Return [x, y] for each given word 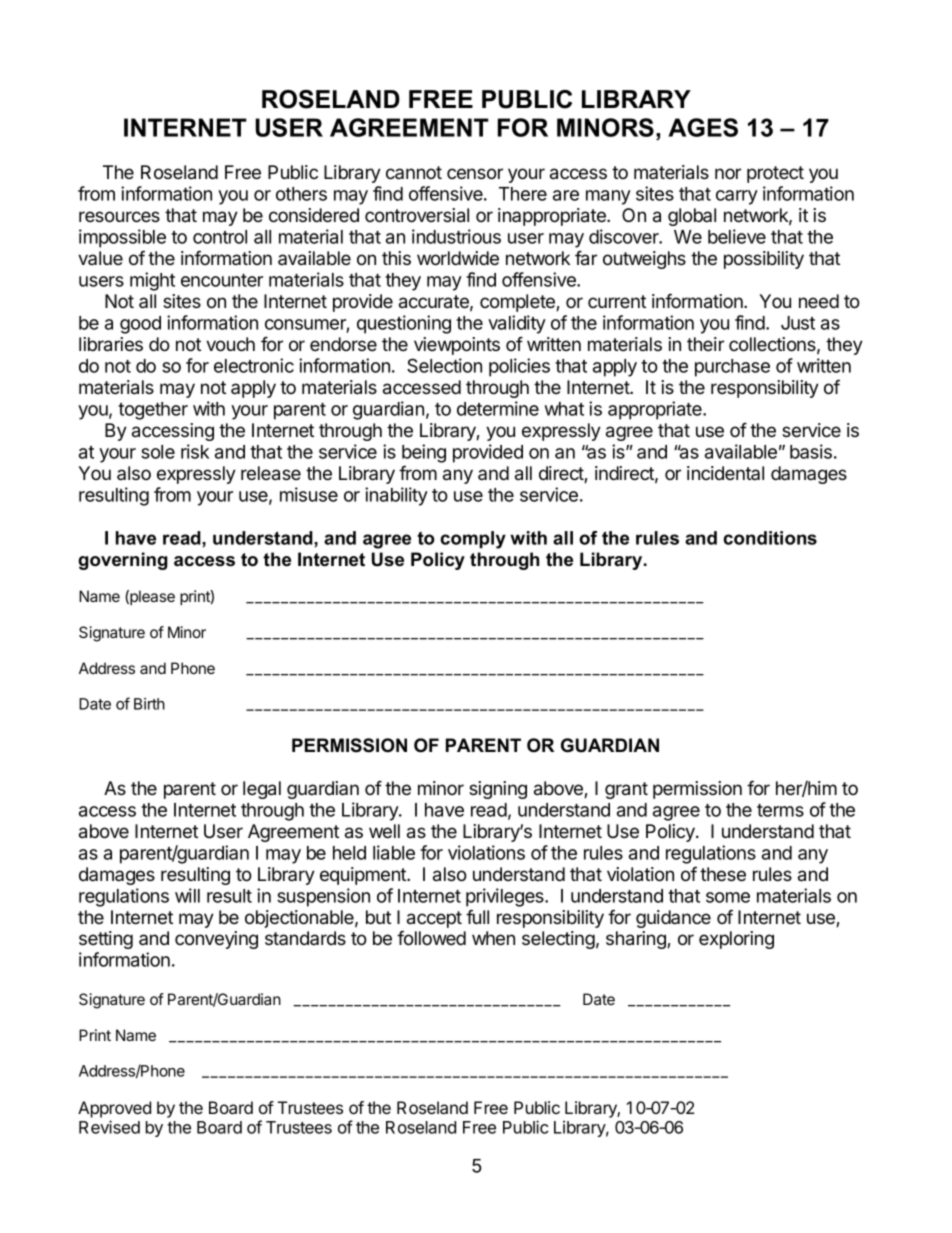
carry [737, 197]
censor [475, 174]
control [220, 237]
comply [473, 540]
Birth [149, 704]
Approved [114, 1109]
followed [431, 938]
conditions [770, 538]
